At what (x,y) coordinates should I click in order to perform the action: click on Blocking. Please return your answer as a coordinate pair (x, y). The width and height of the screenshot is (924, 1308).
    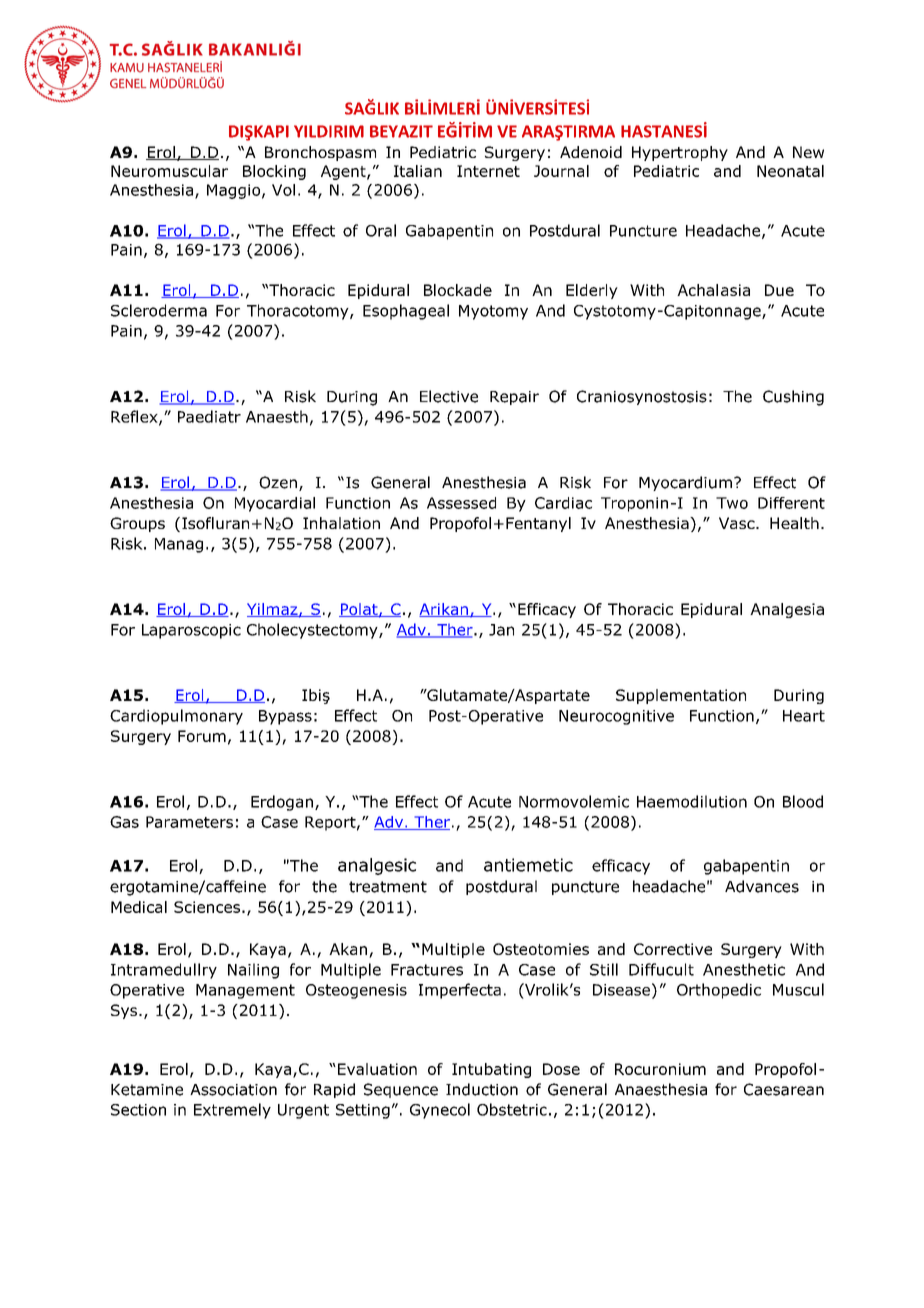
    Looking at the image, I should click on (274, 172).
